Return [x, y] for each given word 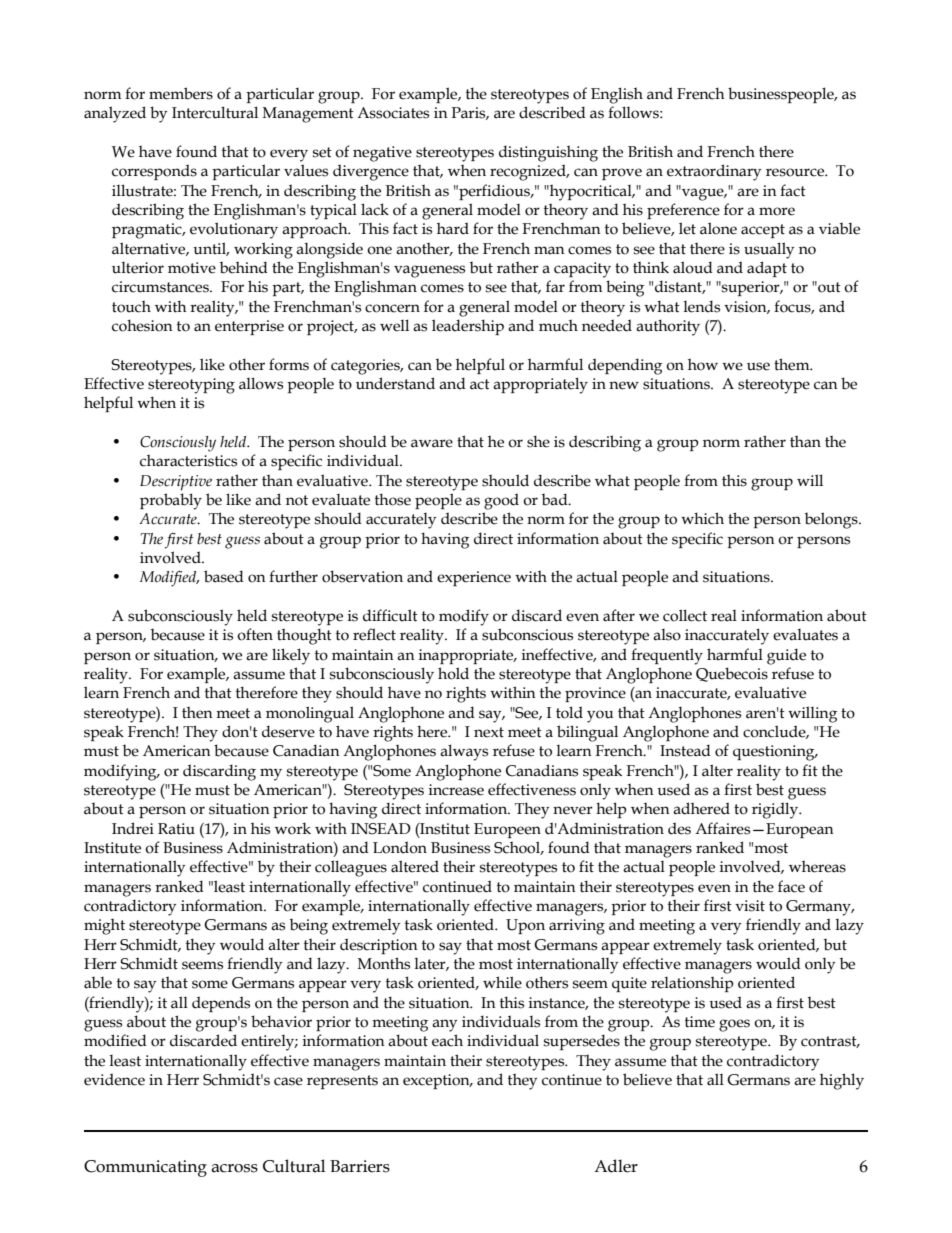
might [104, 926]
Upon [525, 926]
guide [786, 656]
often [255, 634]
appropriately [540, 385]
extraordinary [714, 172]
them [793, 364]
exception [437, 1081]
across [234, 1168]
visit [750, 906]
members [181, 93]
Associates [393, 113]
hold [453, 673]
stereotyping [191, 386]
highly [842, 1081]
